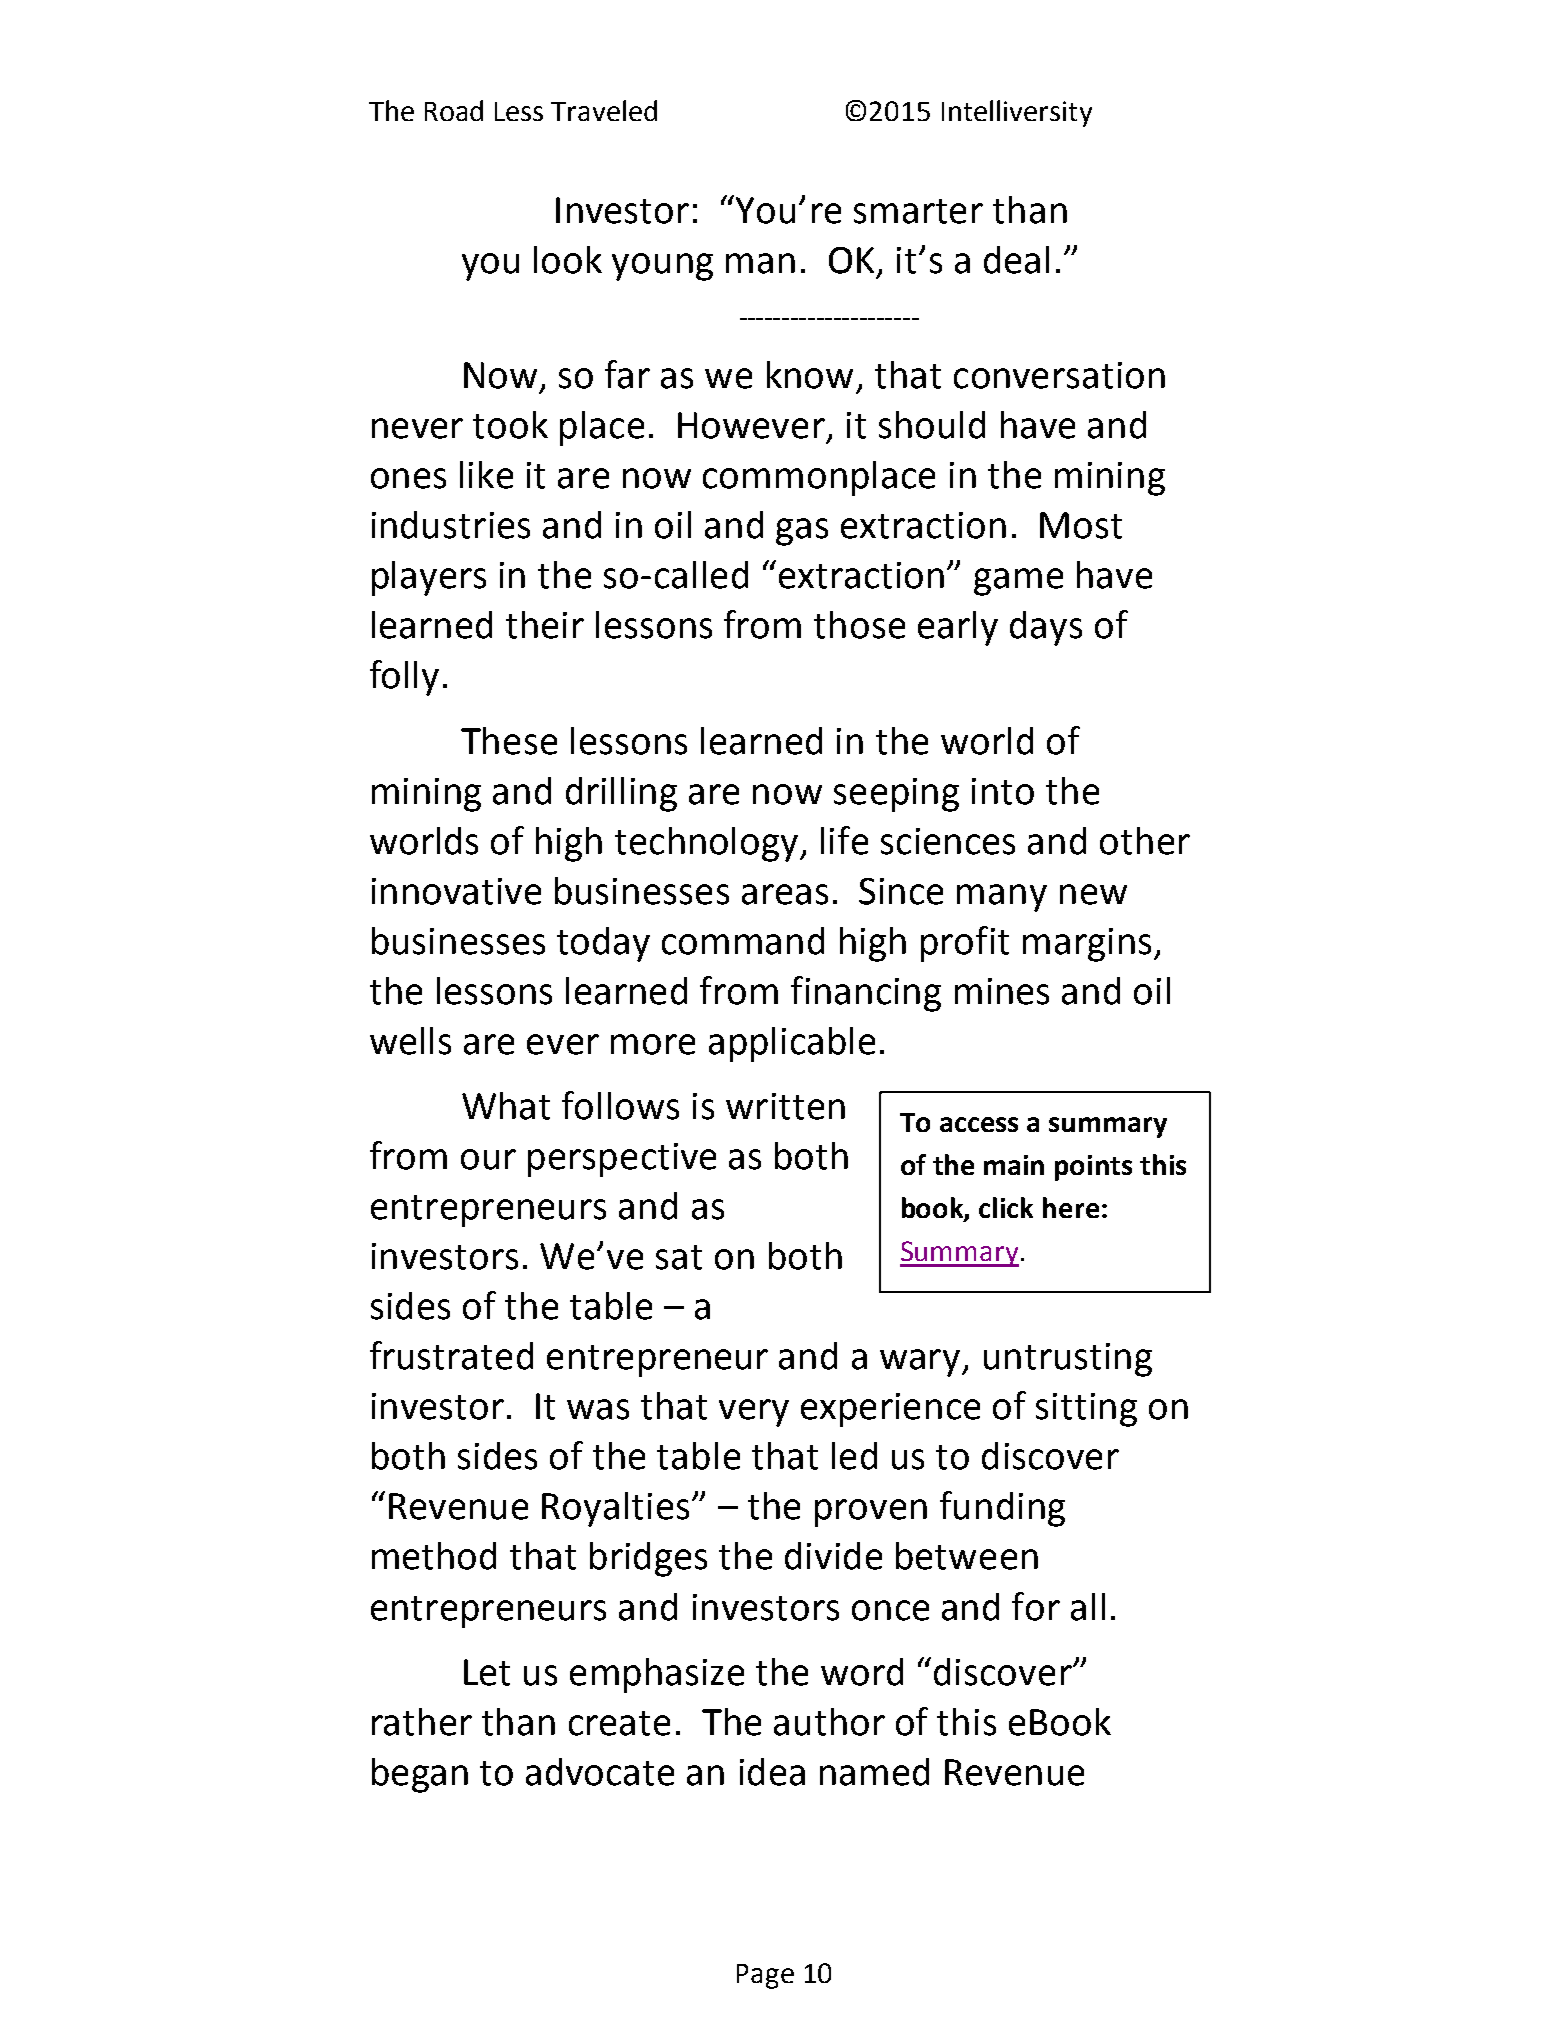 This page has height=2028, width=1567. I want to click on method, so click(434, 1556).
